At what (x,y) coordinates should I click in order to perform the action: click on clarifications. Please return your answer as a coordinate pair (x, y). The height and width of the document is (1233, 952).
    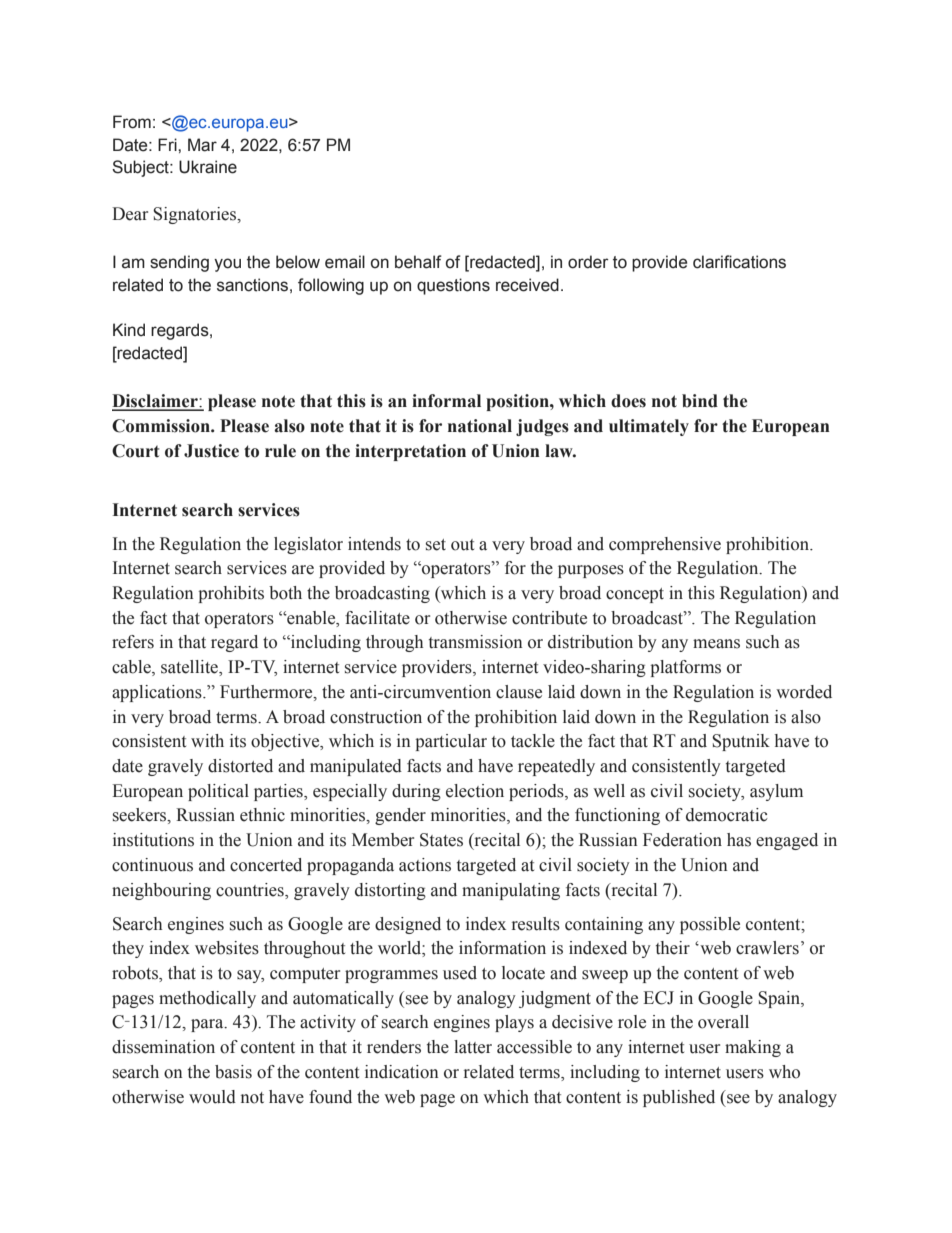
    Looking at the image, I should click on (739, 262).
